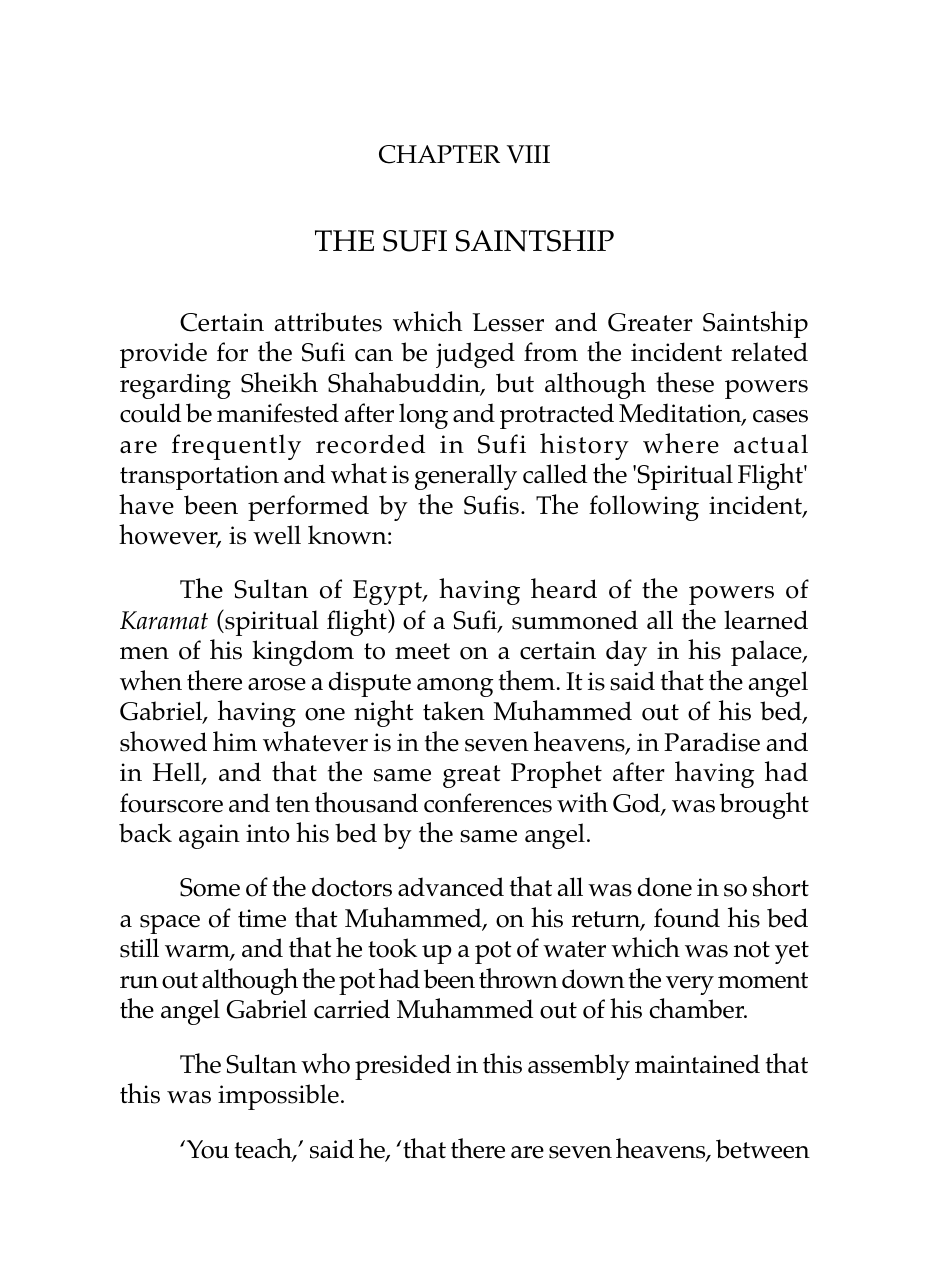 This document has width=928, height=1288. Describe the element at coordinates (439, 154) in the document. I see `CHAPTER` at that location.
